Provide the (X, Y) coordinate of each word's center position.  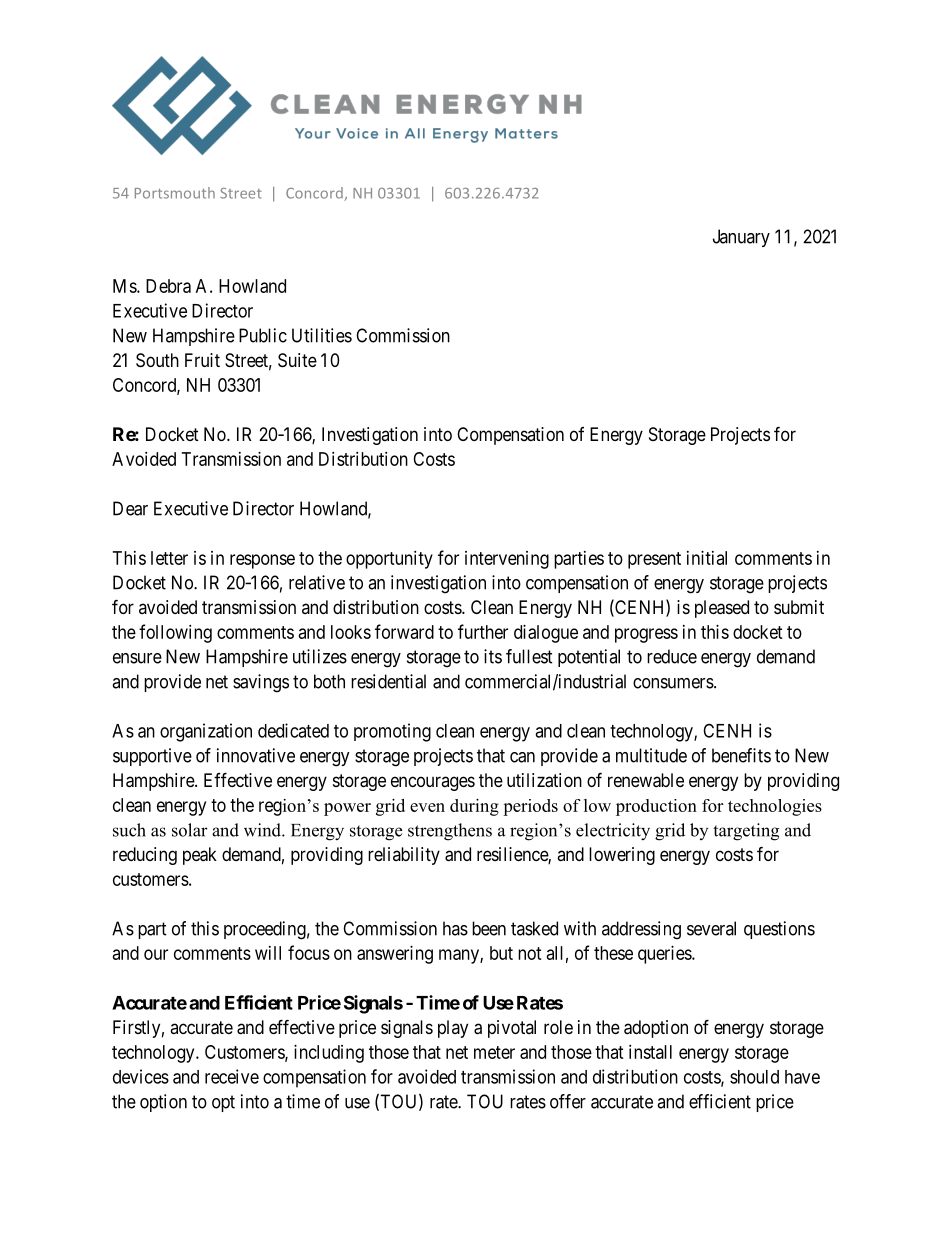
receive (232, 1076)
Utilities (322, 335)
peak (200, 856)
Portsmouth (175, 193)
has (455, 928)
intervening (507, 560)
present (654, 560)
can (522, 757)
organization (206, 732)
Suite (297, 360)
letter (169, 558)
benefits (741, 755)
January (741, 238)
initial (707, 558)
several (711, 928)
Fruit (202, 360)
